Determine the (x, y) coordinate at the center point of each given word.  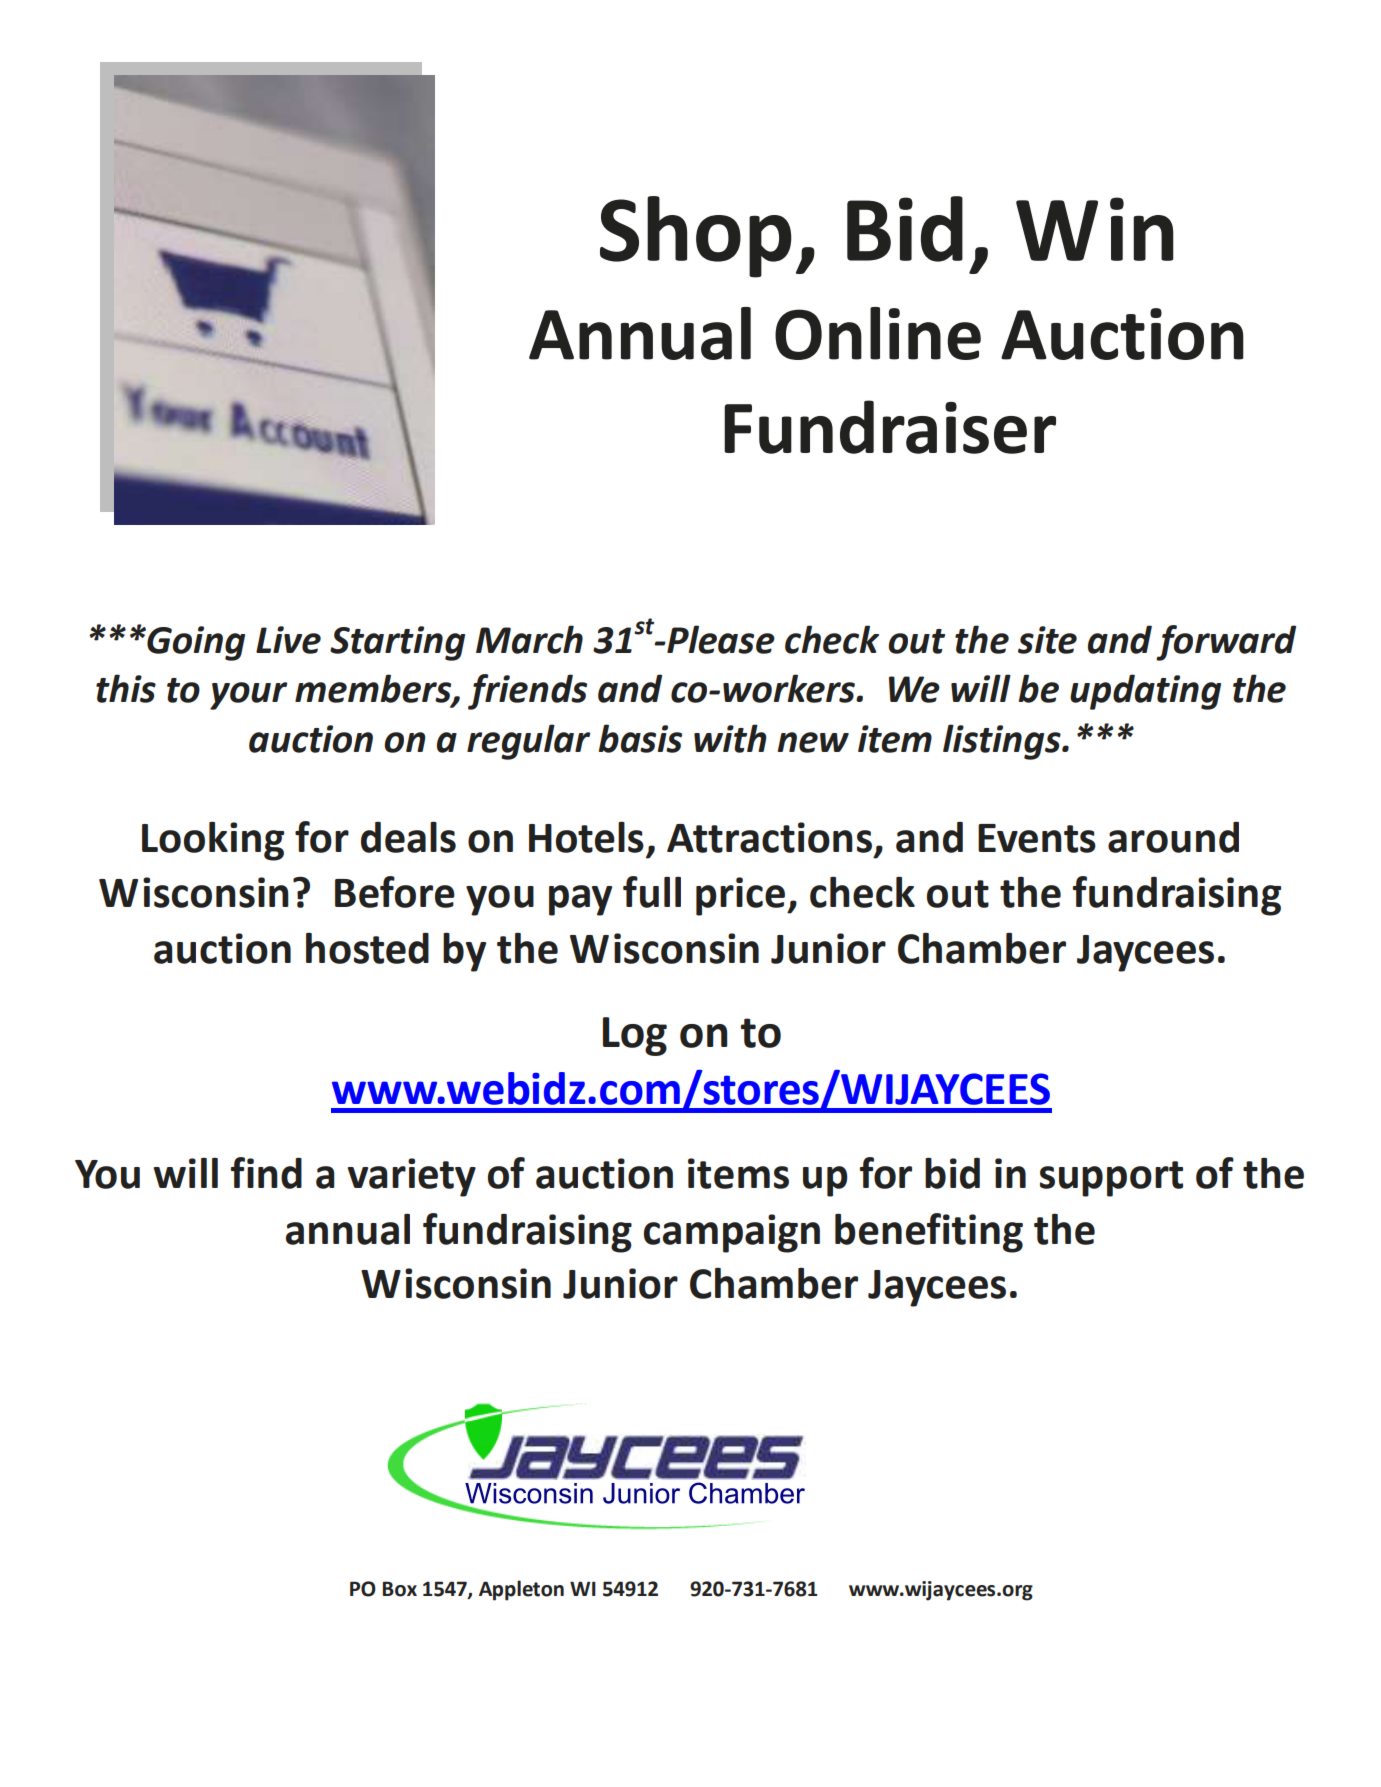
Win (1095, 229)
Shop (696, 237)
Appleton (521, 1590)
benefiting (929, 1233)
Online (878, 333)
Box (400, 1589)
